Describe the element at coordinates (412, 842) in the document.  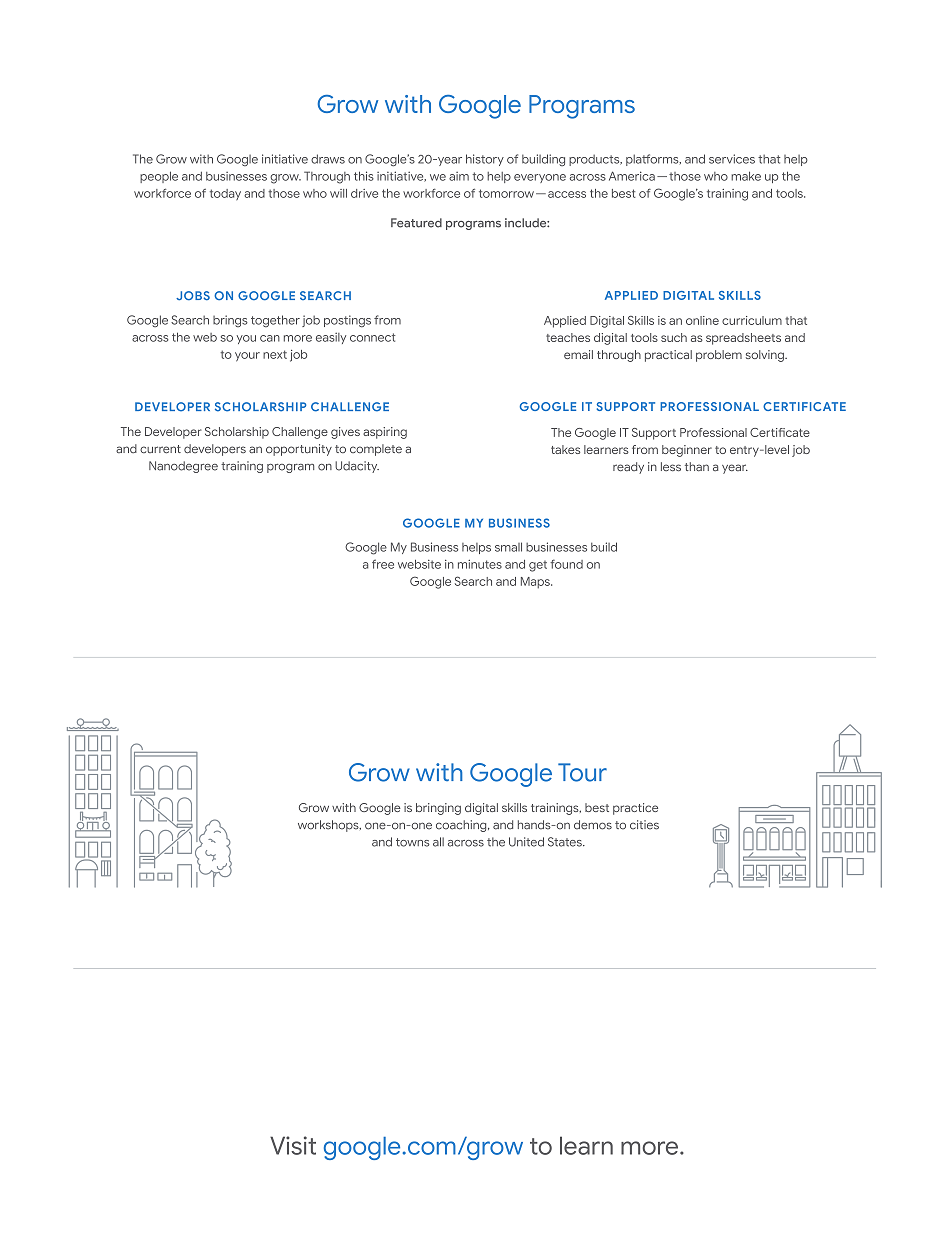
I see `towns` at that location.
